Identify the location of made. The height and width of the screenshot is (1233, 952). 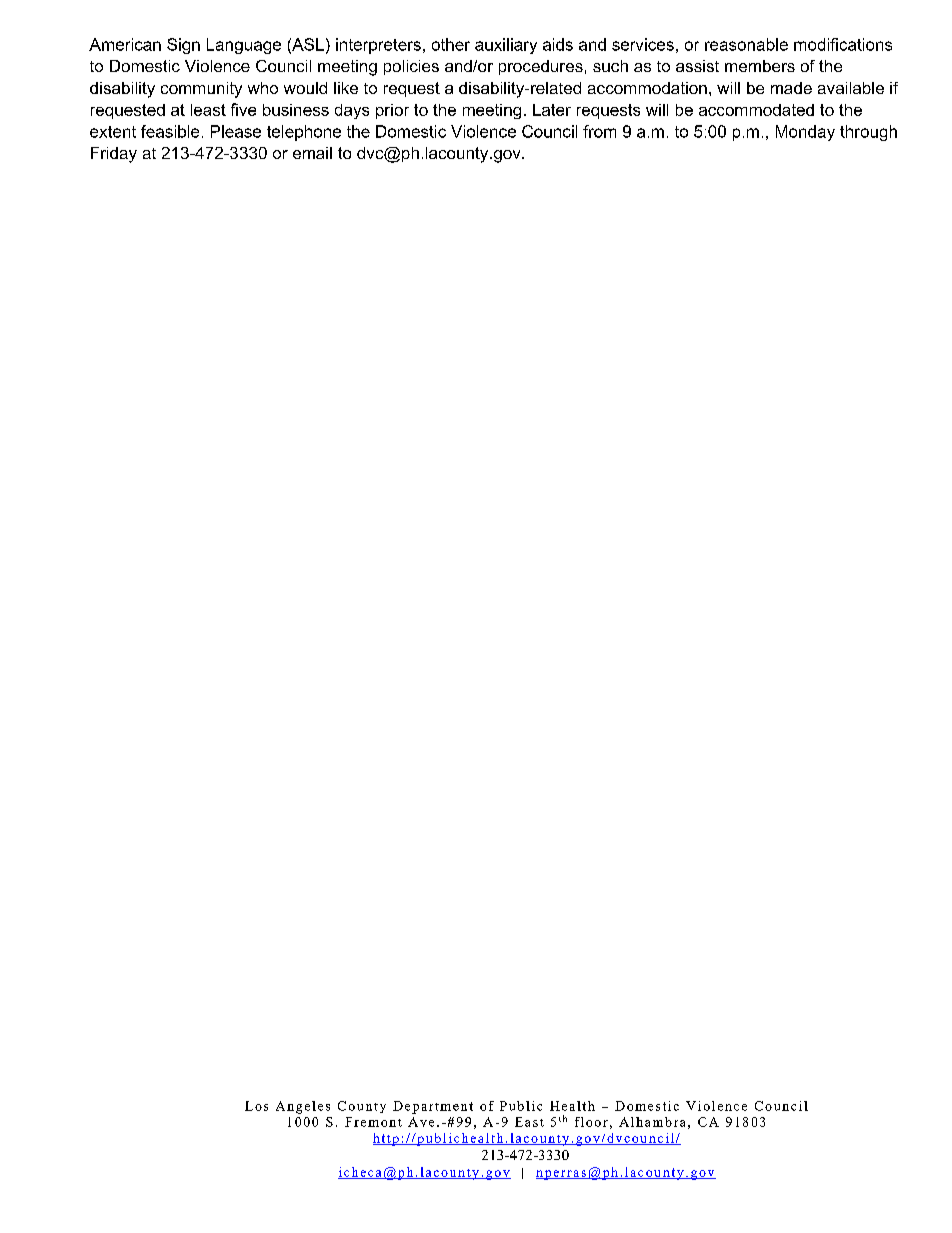
(791, 88).
